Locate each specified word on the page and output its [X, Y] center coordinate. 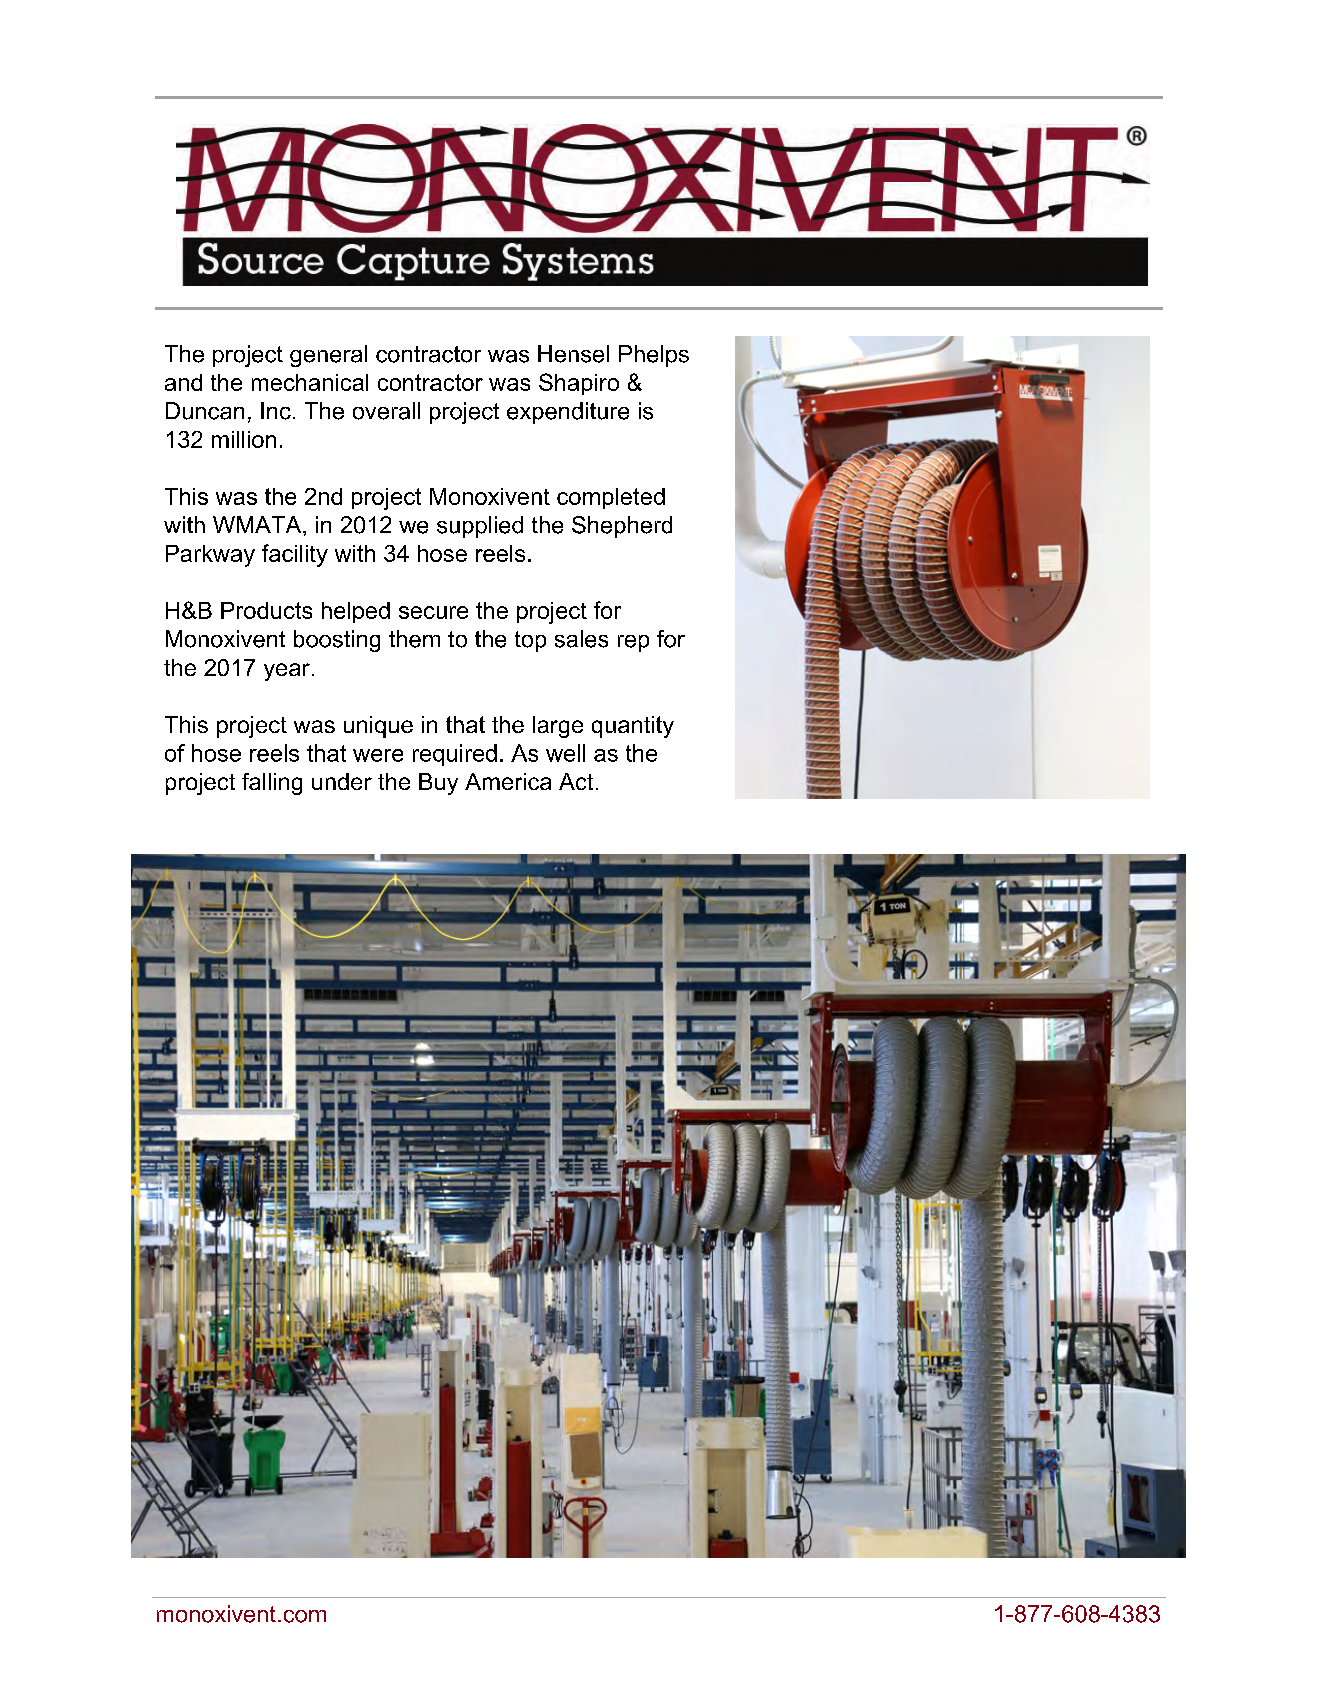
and [183, 382]
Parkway [210, 556]
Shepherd [622, 527]
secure [433, 612]
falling [272, 784]
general [328, 356]
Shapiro [579, 384]
